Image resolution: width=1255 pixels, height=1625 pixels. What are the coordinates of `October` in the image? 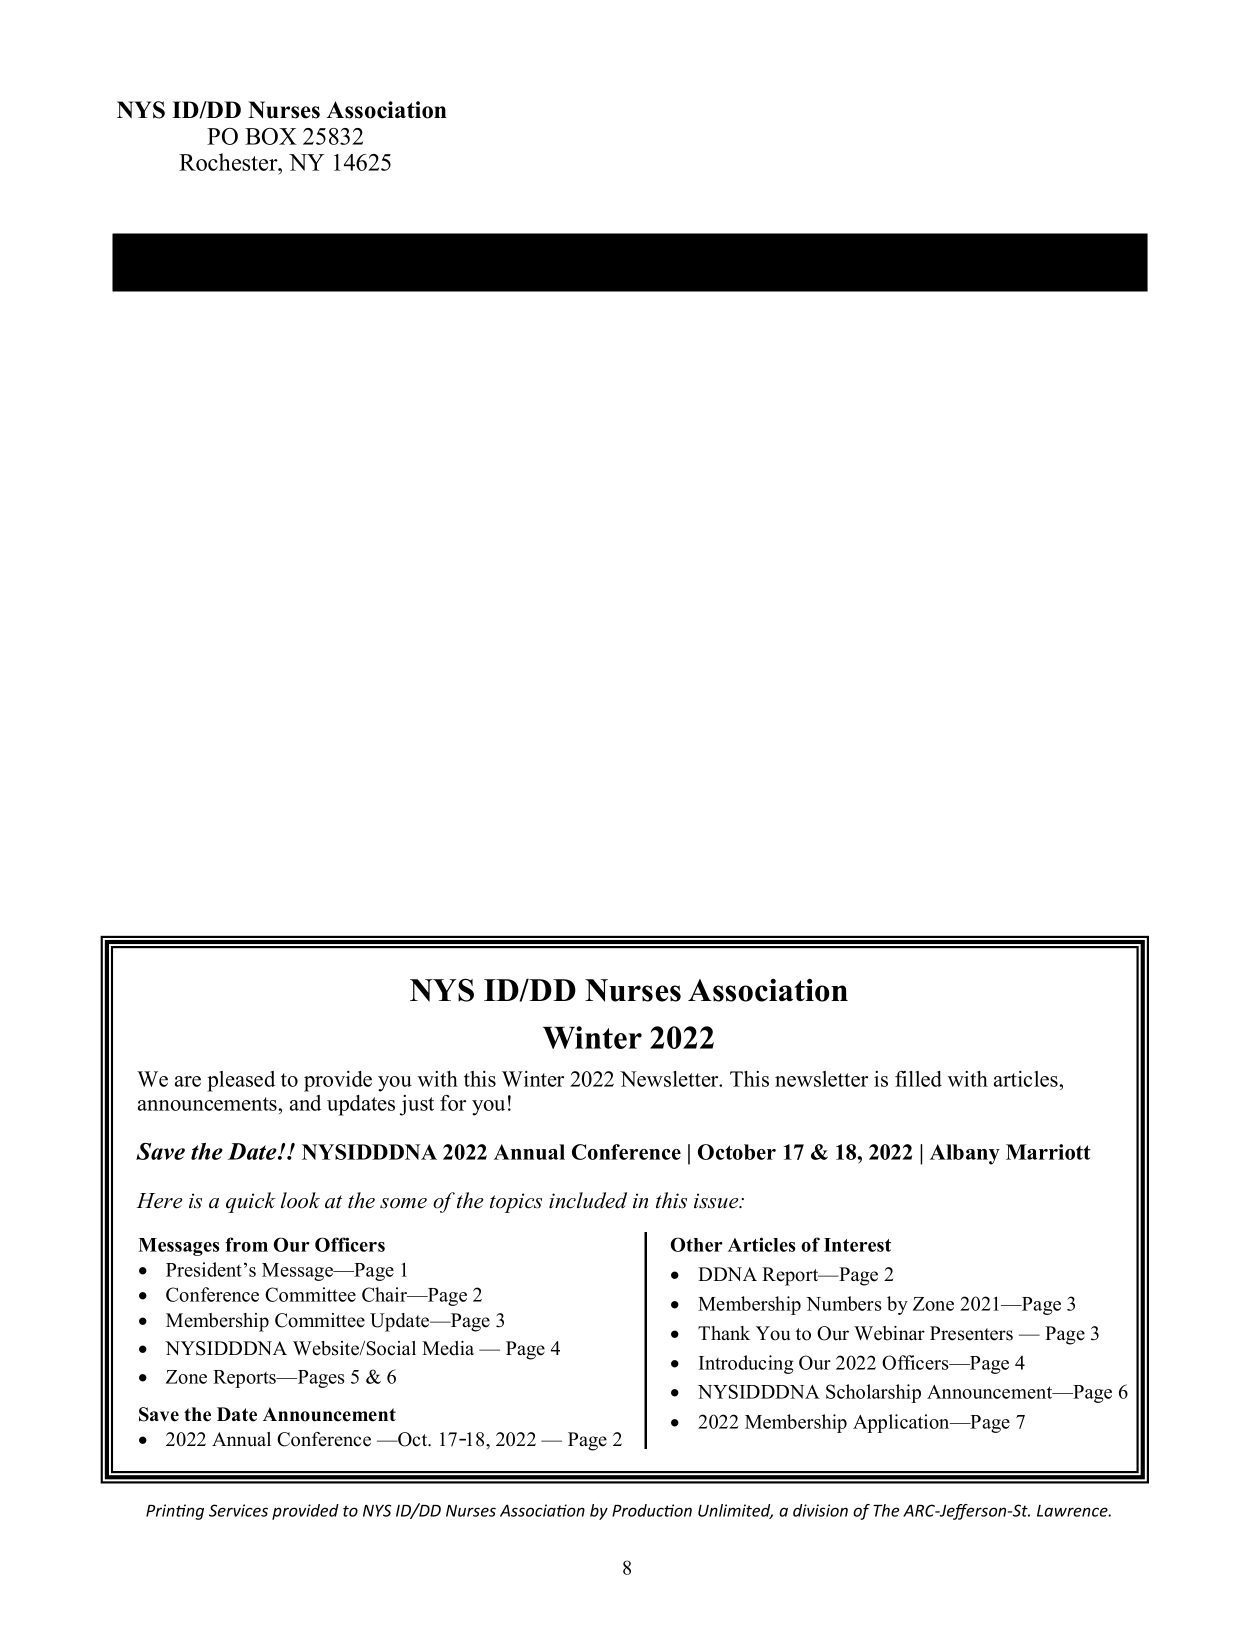 It's located at (737, 1152).
